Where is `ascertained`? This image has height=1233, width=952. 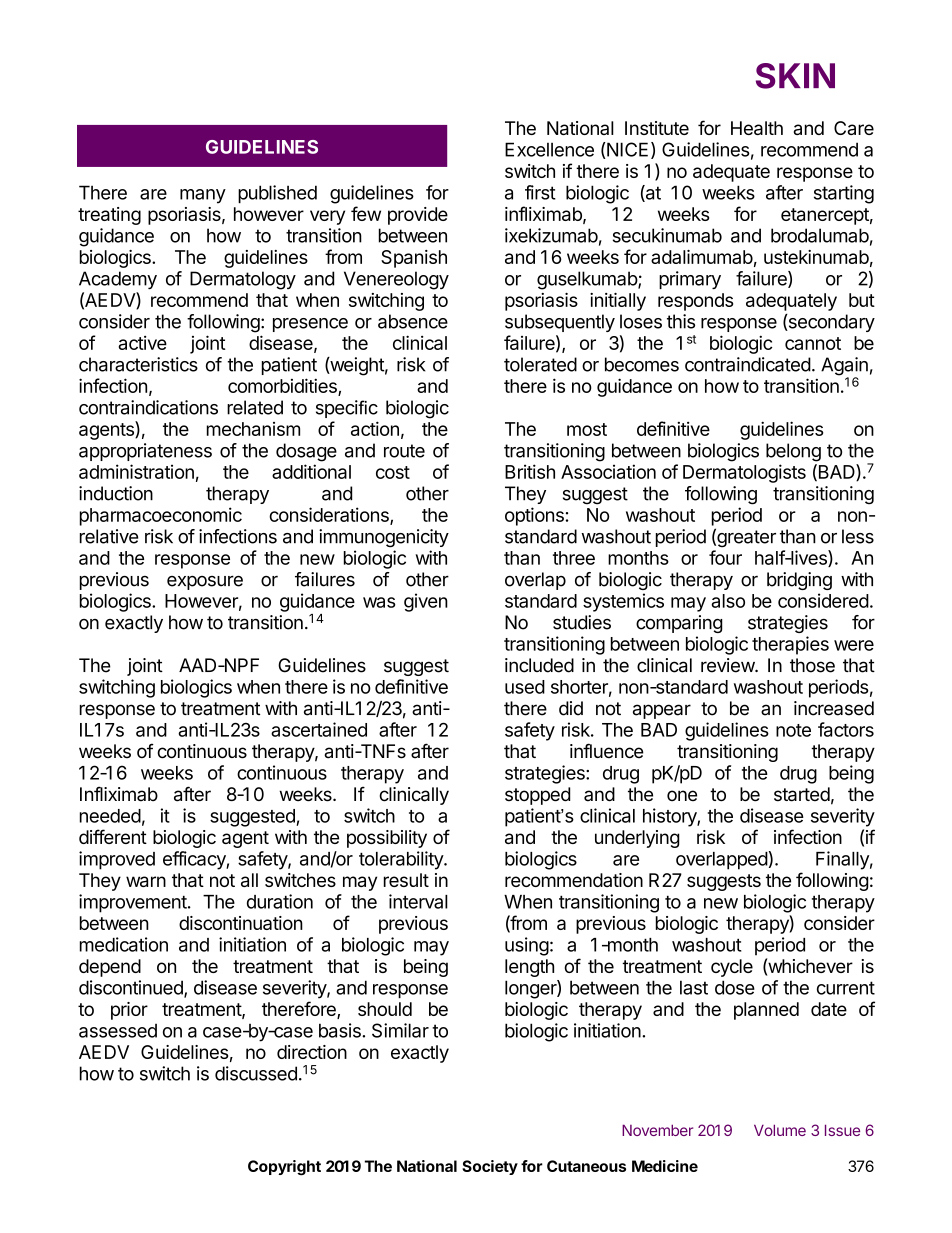 ascertained is located at coordinates (319, 729).
